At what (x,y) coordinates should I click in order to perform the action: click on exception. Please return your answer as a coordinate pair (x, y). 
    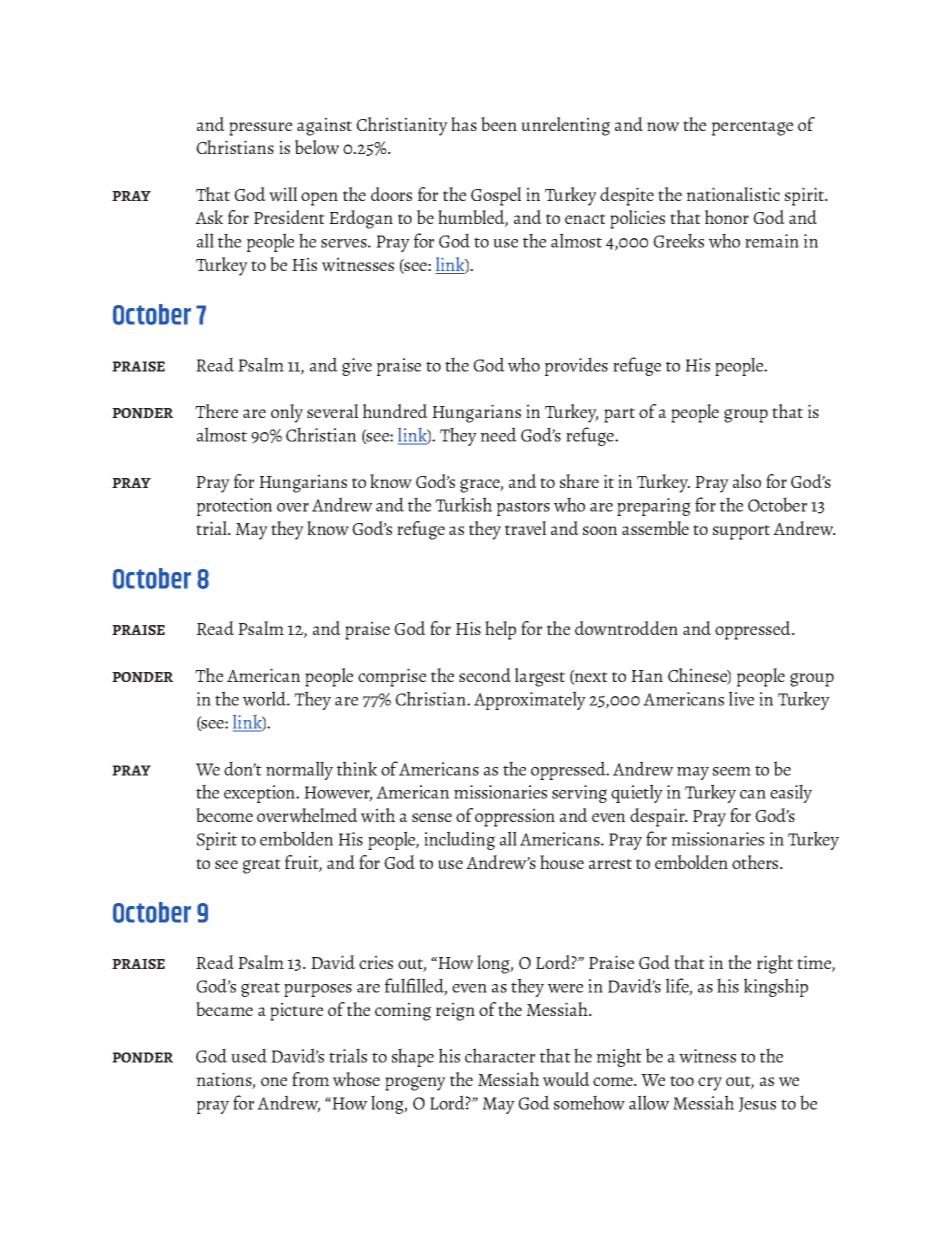
    Looking at the image, I should click on (261, 794).
